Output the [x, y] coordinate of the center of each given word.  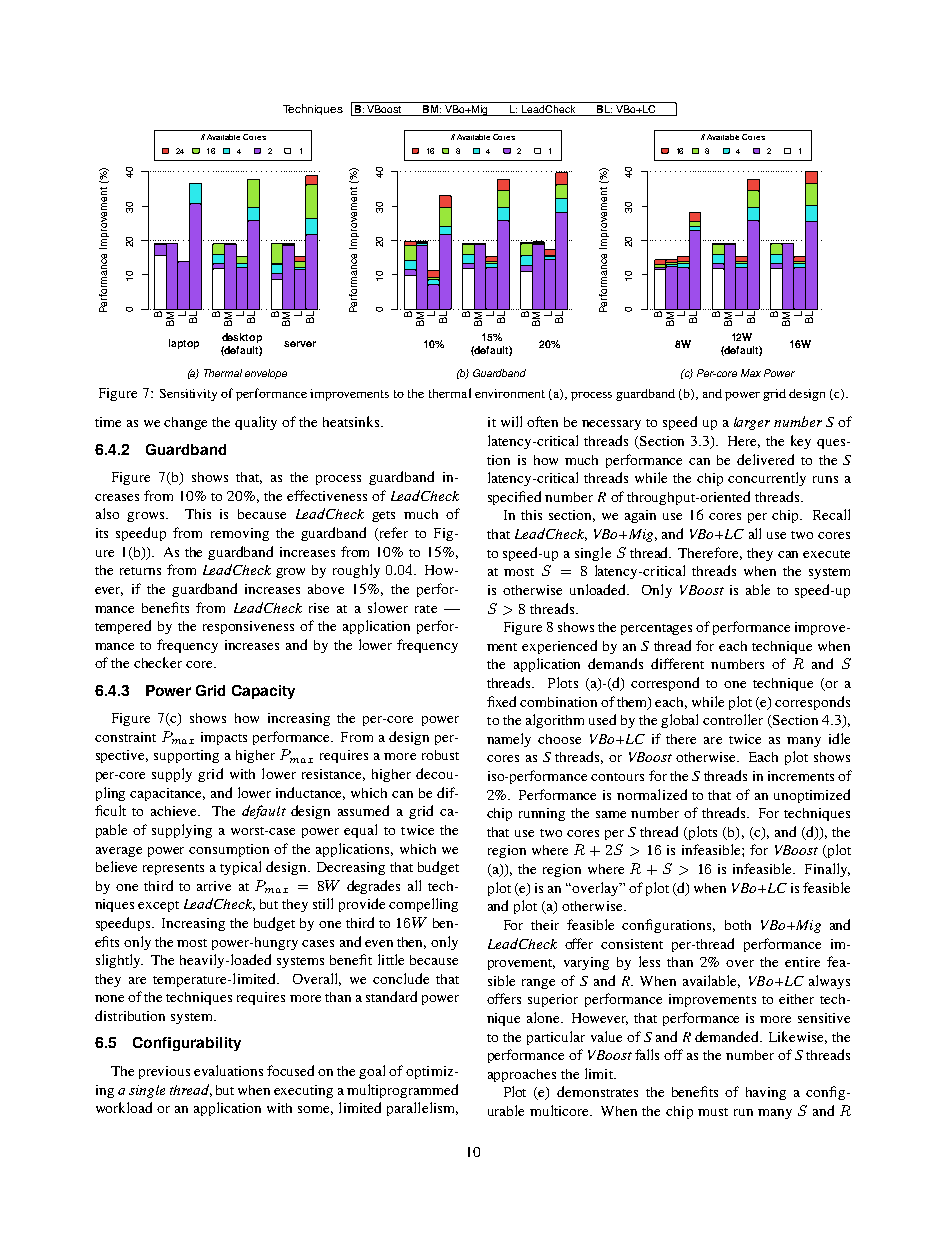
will [511, 421]
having [766, 1093]
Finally [827, 870]
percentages [656, 629]
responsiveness [248, 627]
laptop [184, 344]
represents [173, 869]
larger [752, 423]
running [542, 814]
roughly [356, 571]
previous [164, 1072]
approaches [522, 1075]
